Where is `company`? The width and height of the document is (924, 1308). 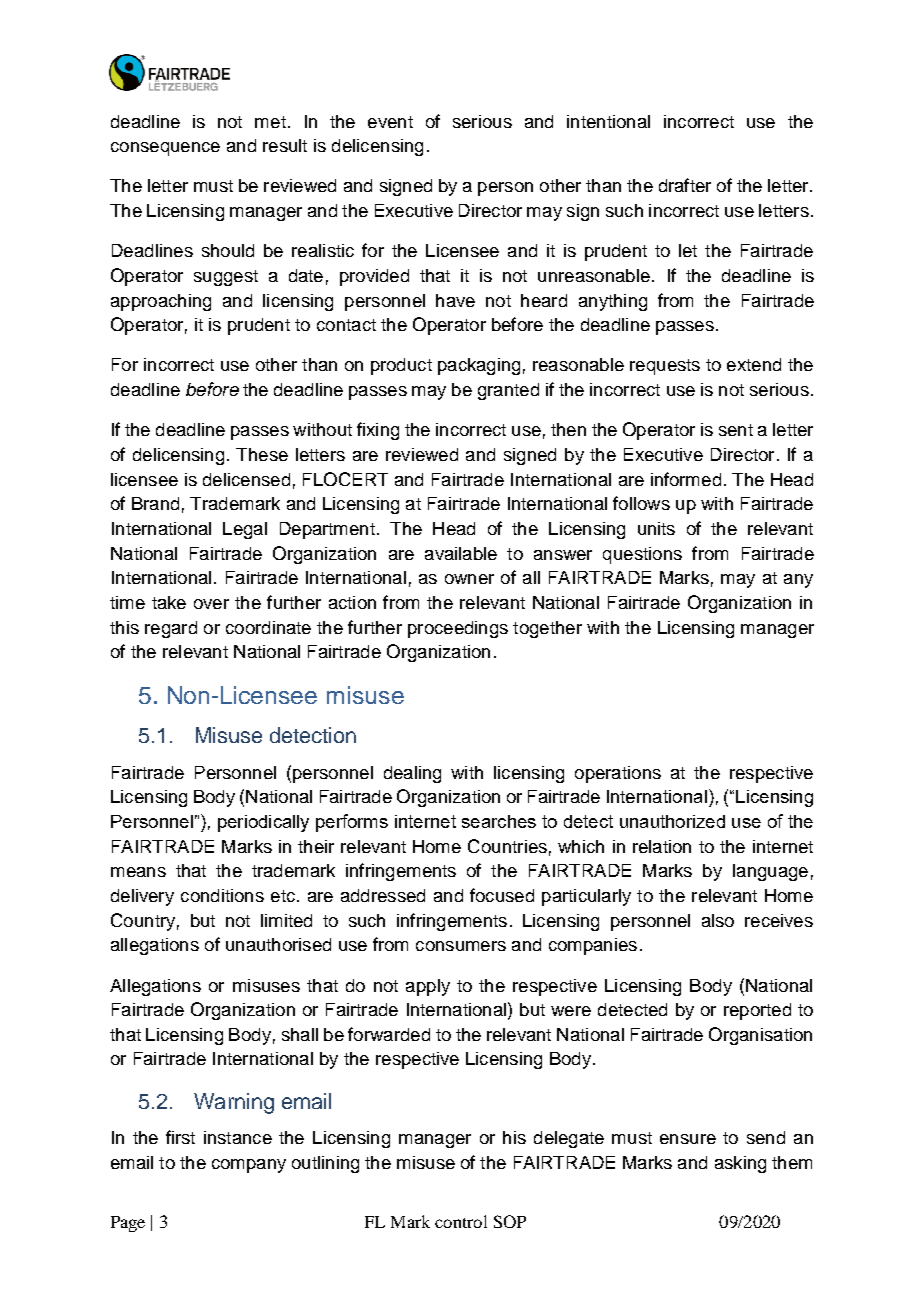 company is located at coordinates (249, 1166).
